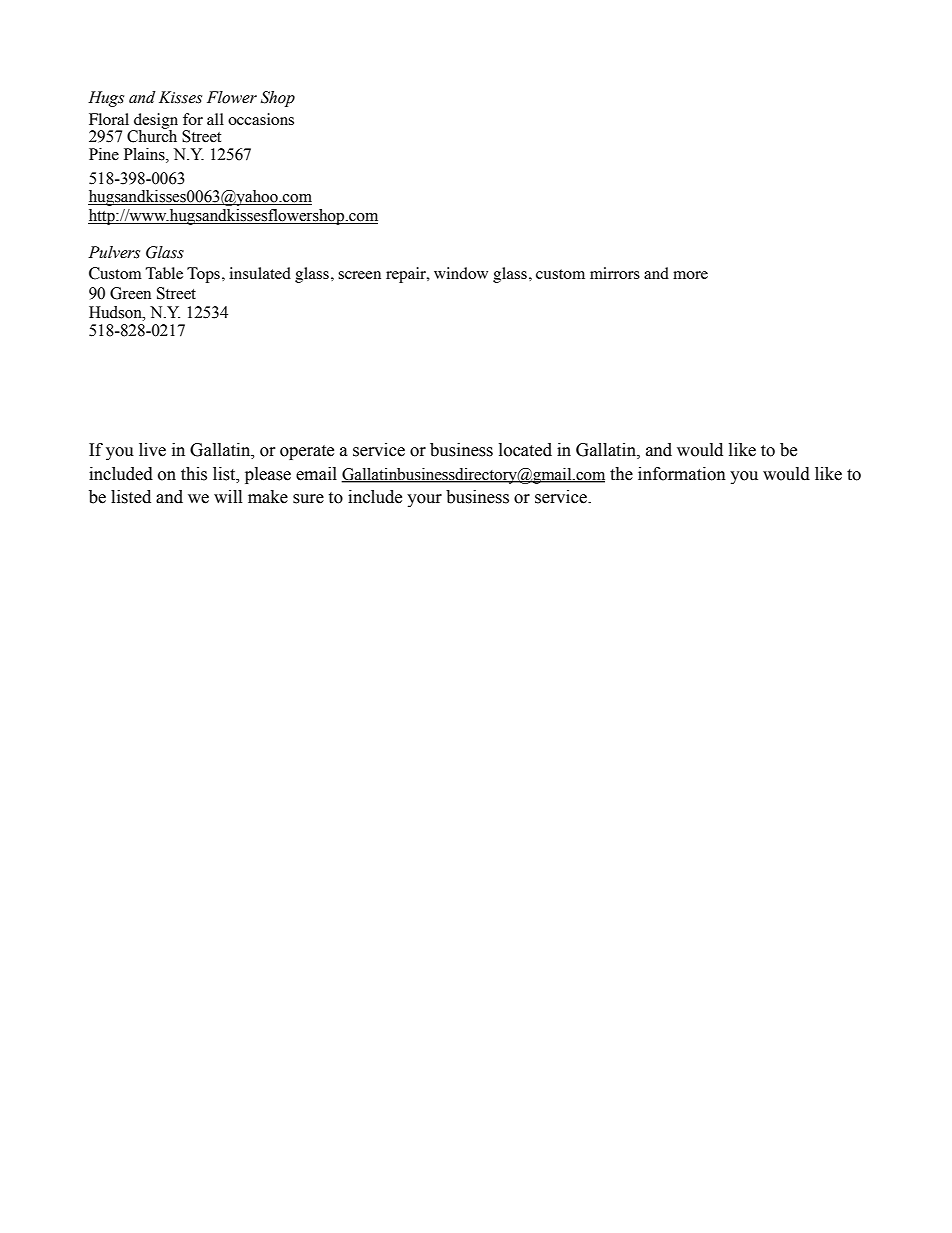 This screenshot has height=1233, width=952. What do you see at coordinates (690, 275) in the screenshot?
I see `more` at bounding box center [690, 275].
